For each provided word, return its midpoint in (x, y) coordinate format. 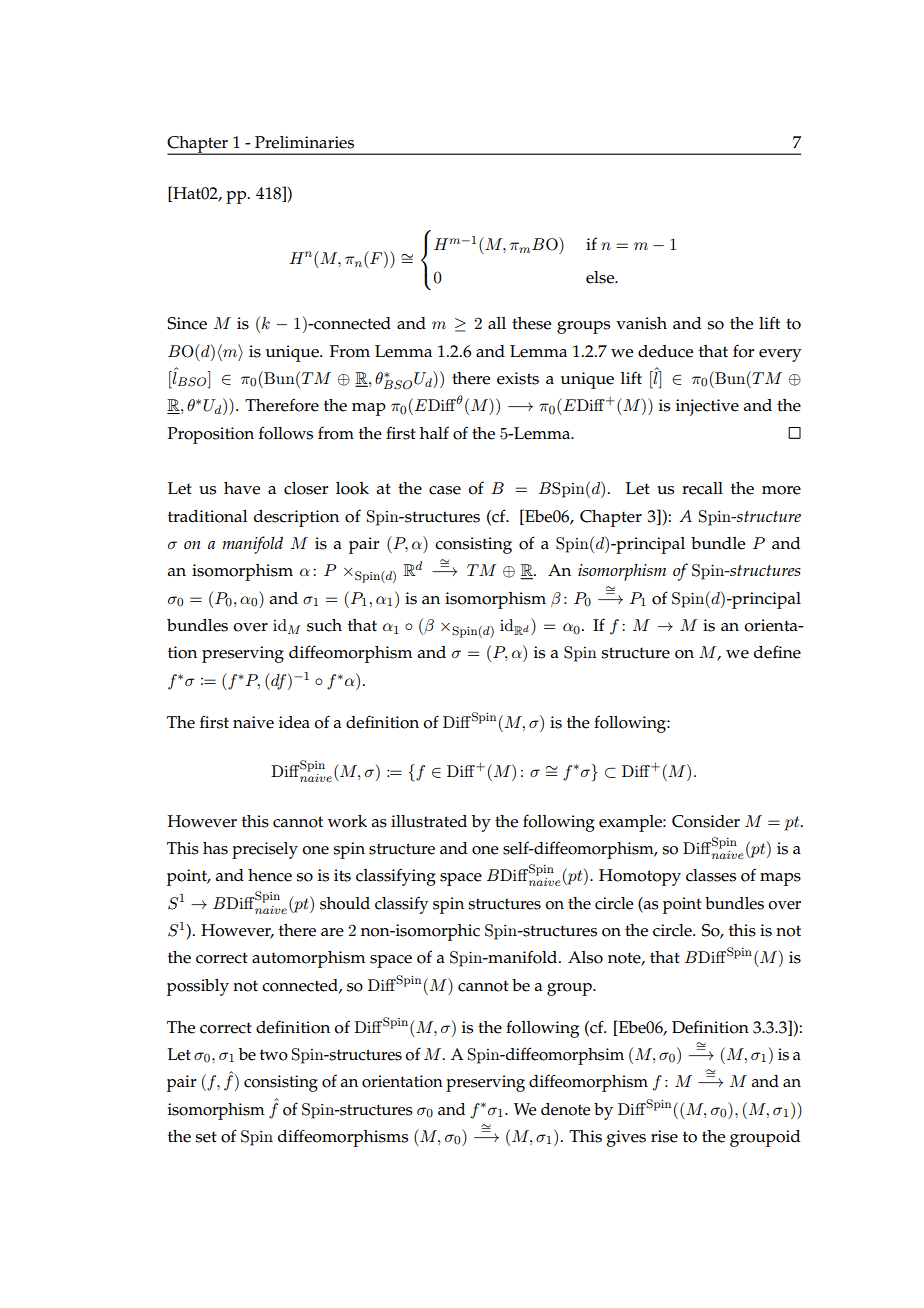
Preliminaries (304, 142)
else (601, 277)
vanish (641, 323)
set (206, 1137)
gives (626, 1138)
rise (664, 1136)
